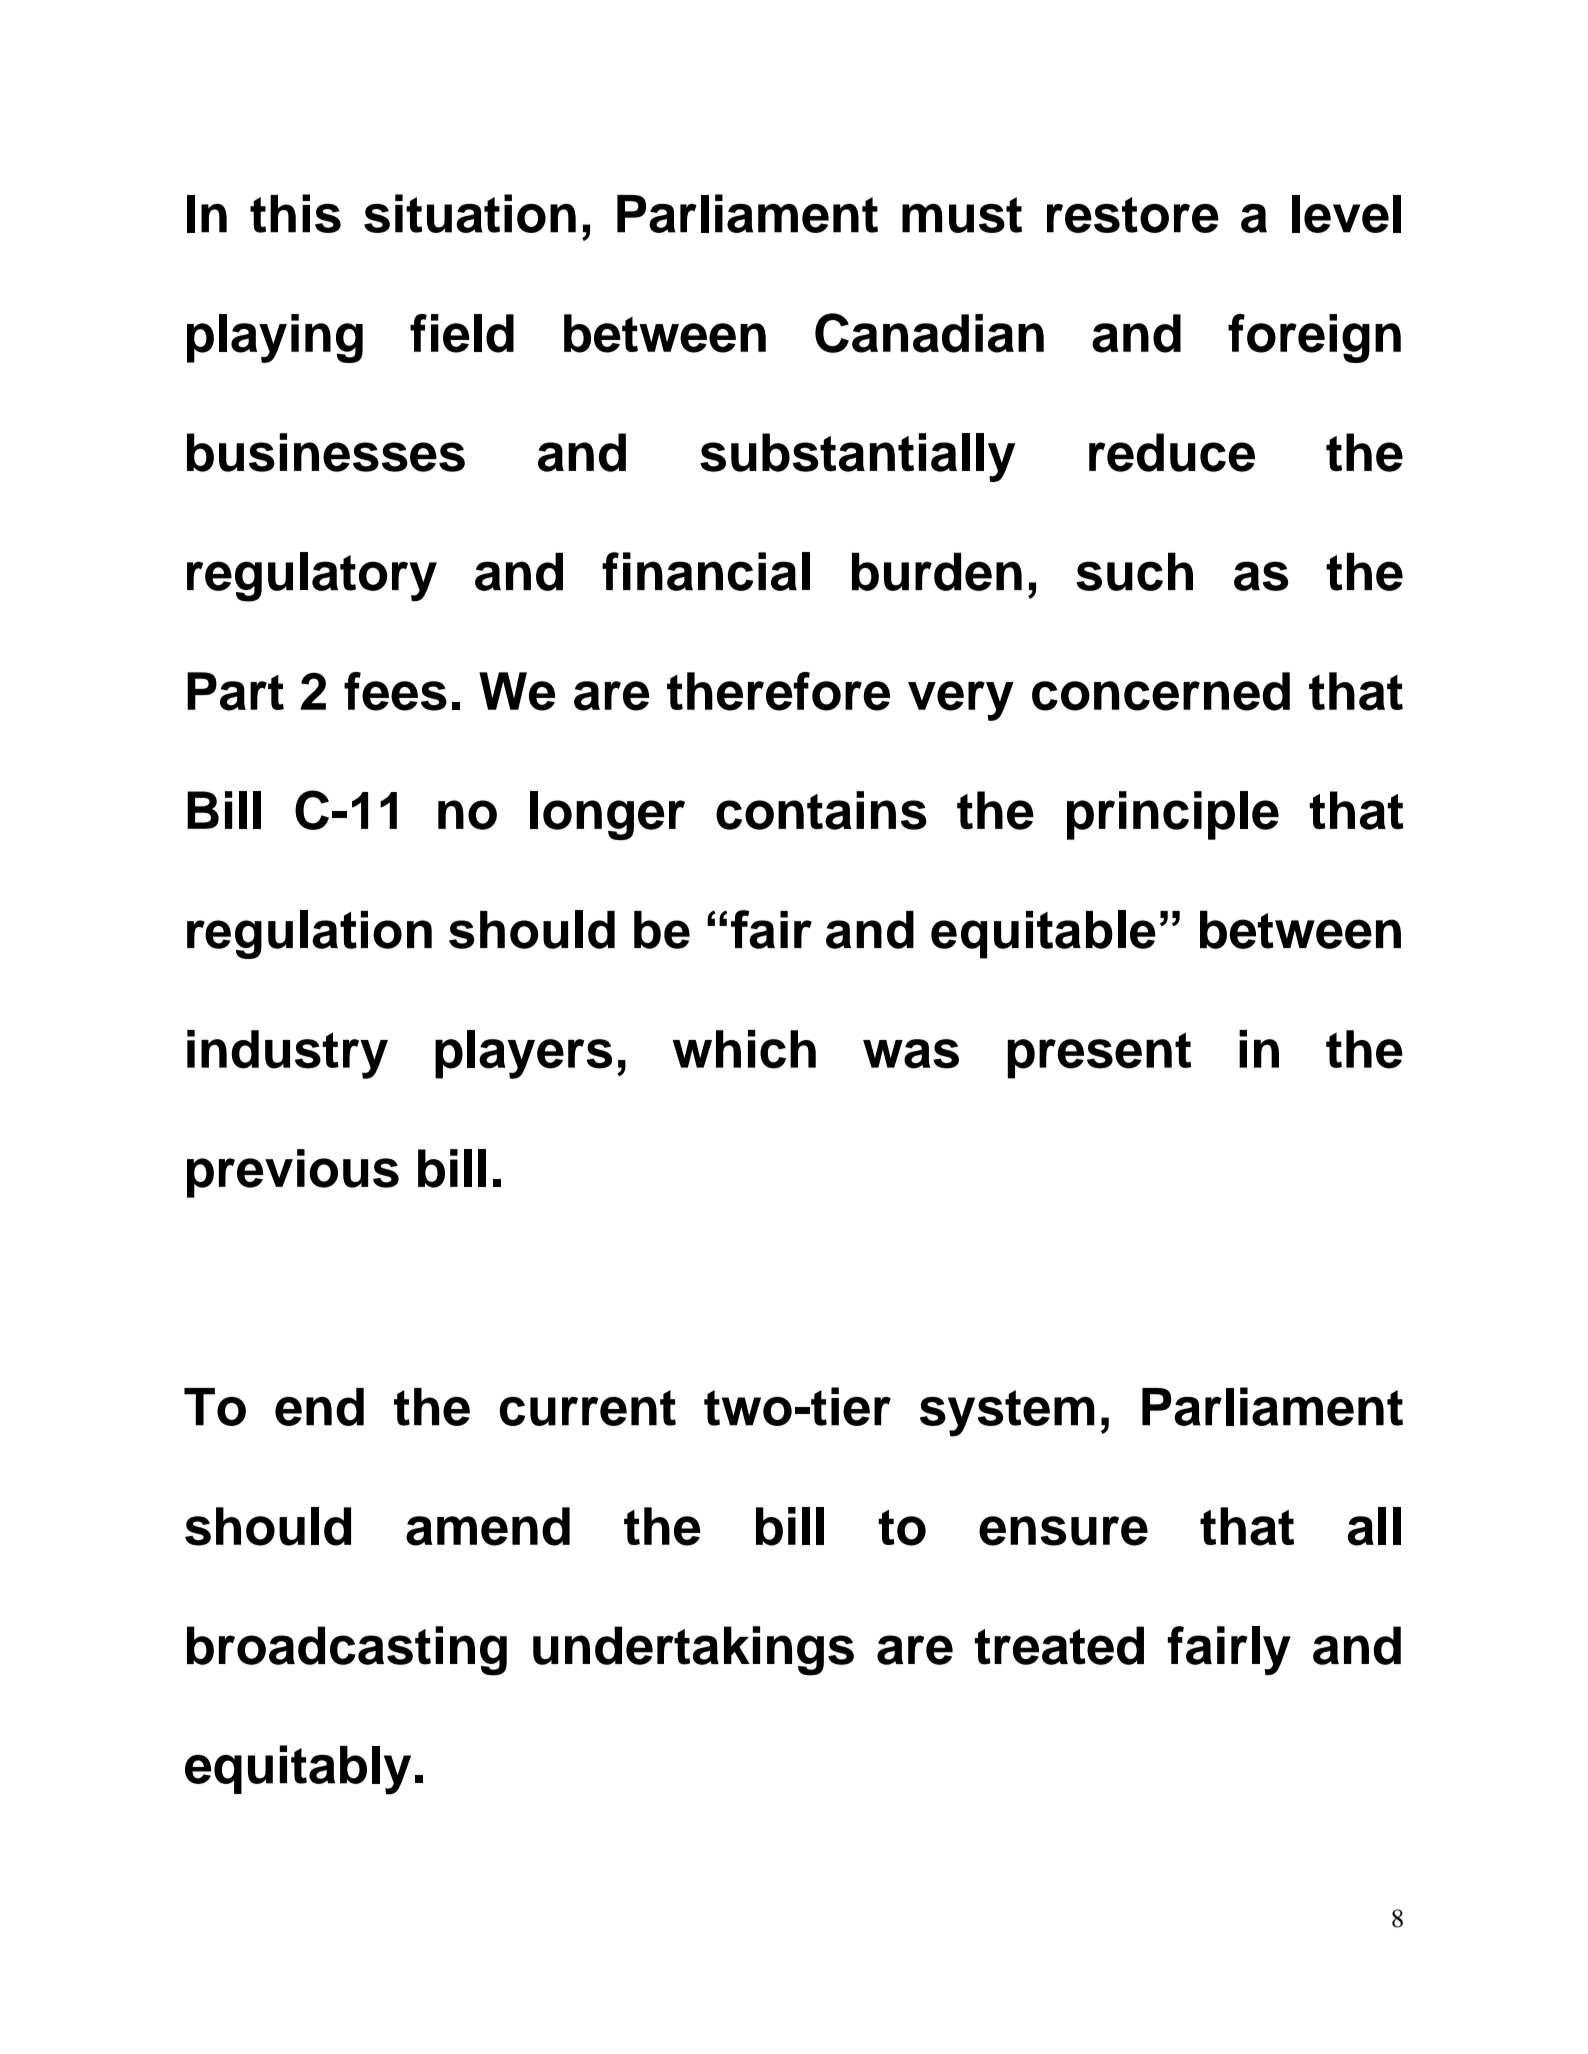 Image resolution: width=1588 pixels, height=2054 pixels. Describe the element at coordinates (1063, 1531) in the image. I see `ensure` at that location.
